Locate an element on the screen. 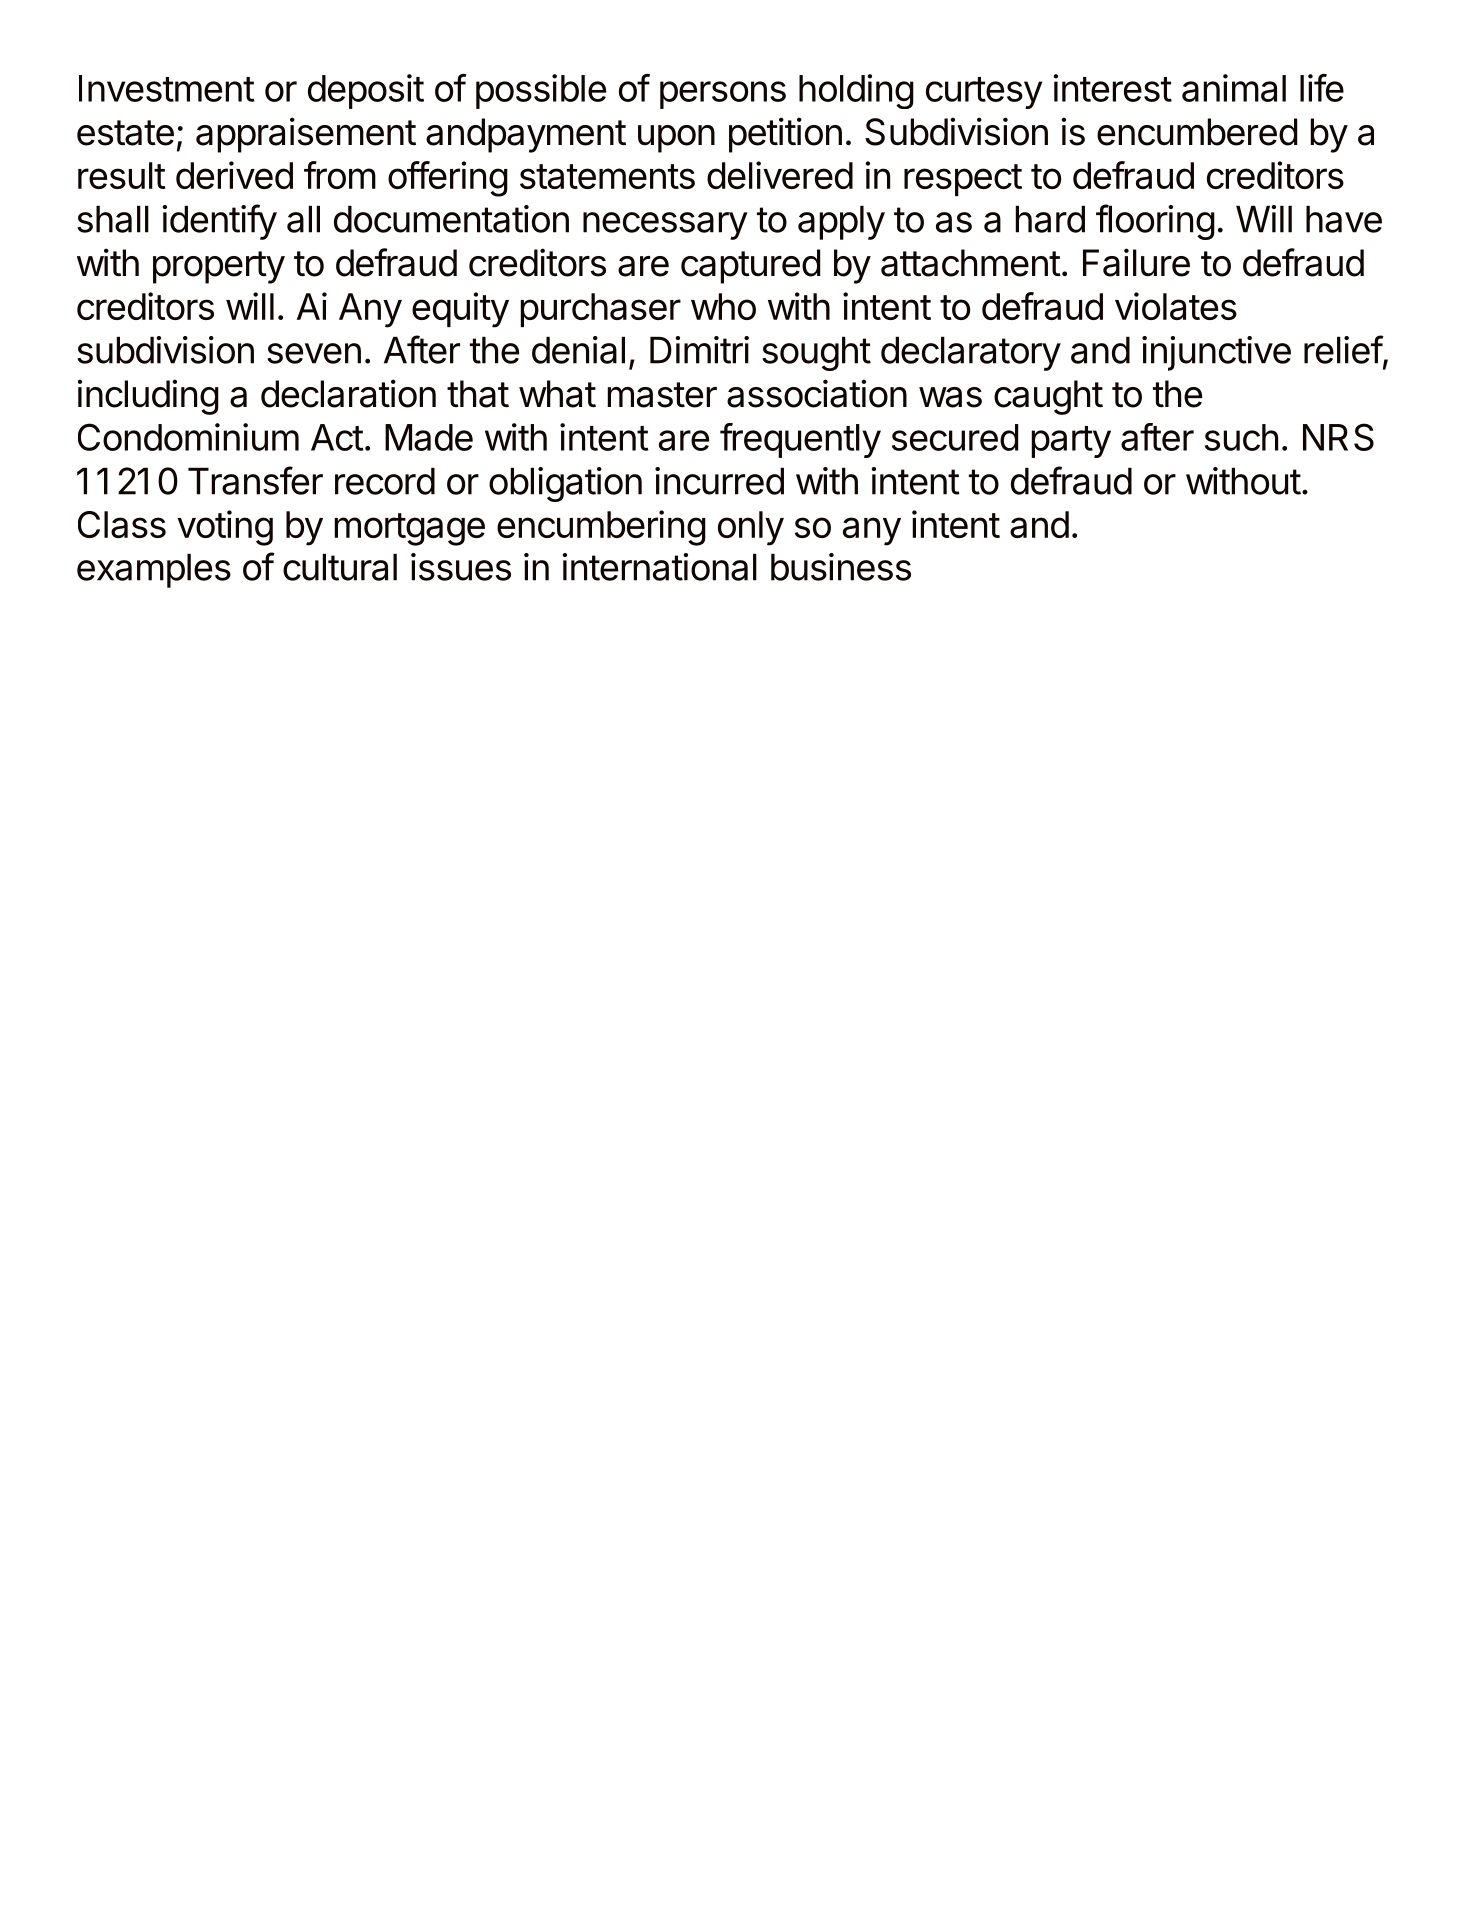 This screenshot has height=1920, width=1483. seven is located at coordinates (314, 353).
